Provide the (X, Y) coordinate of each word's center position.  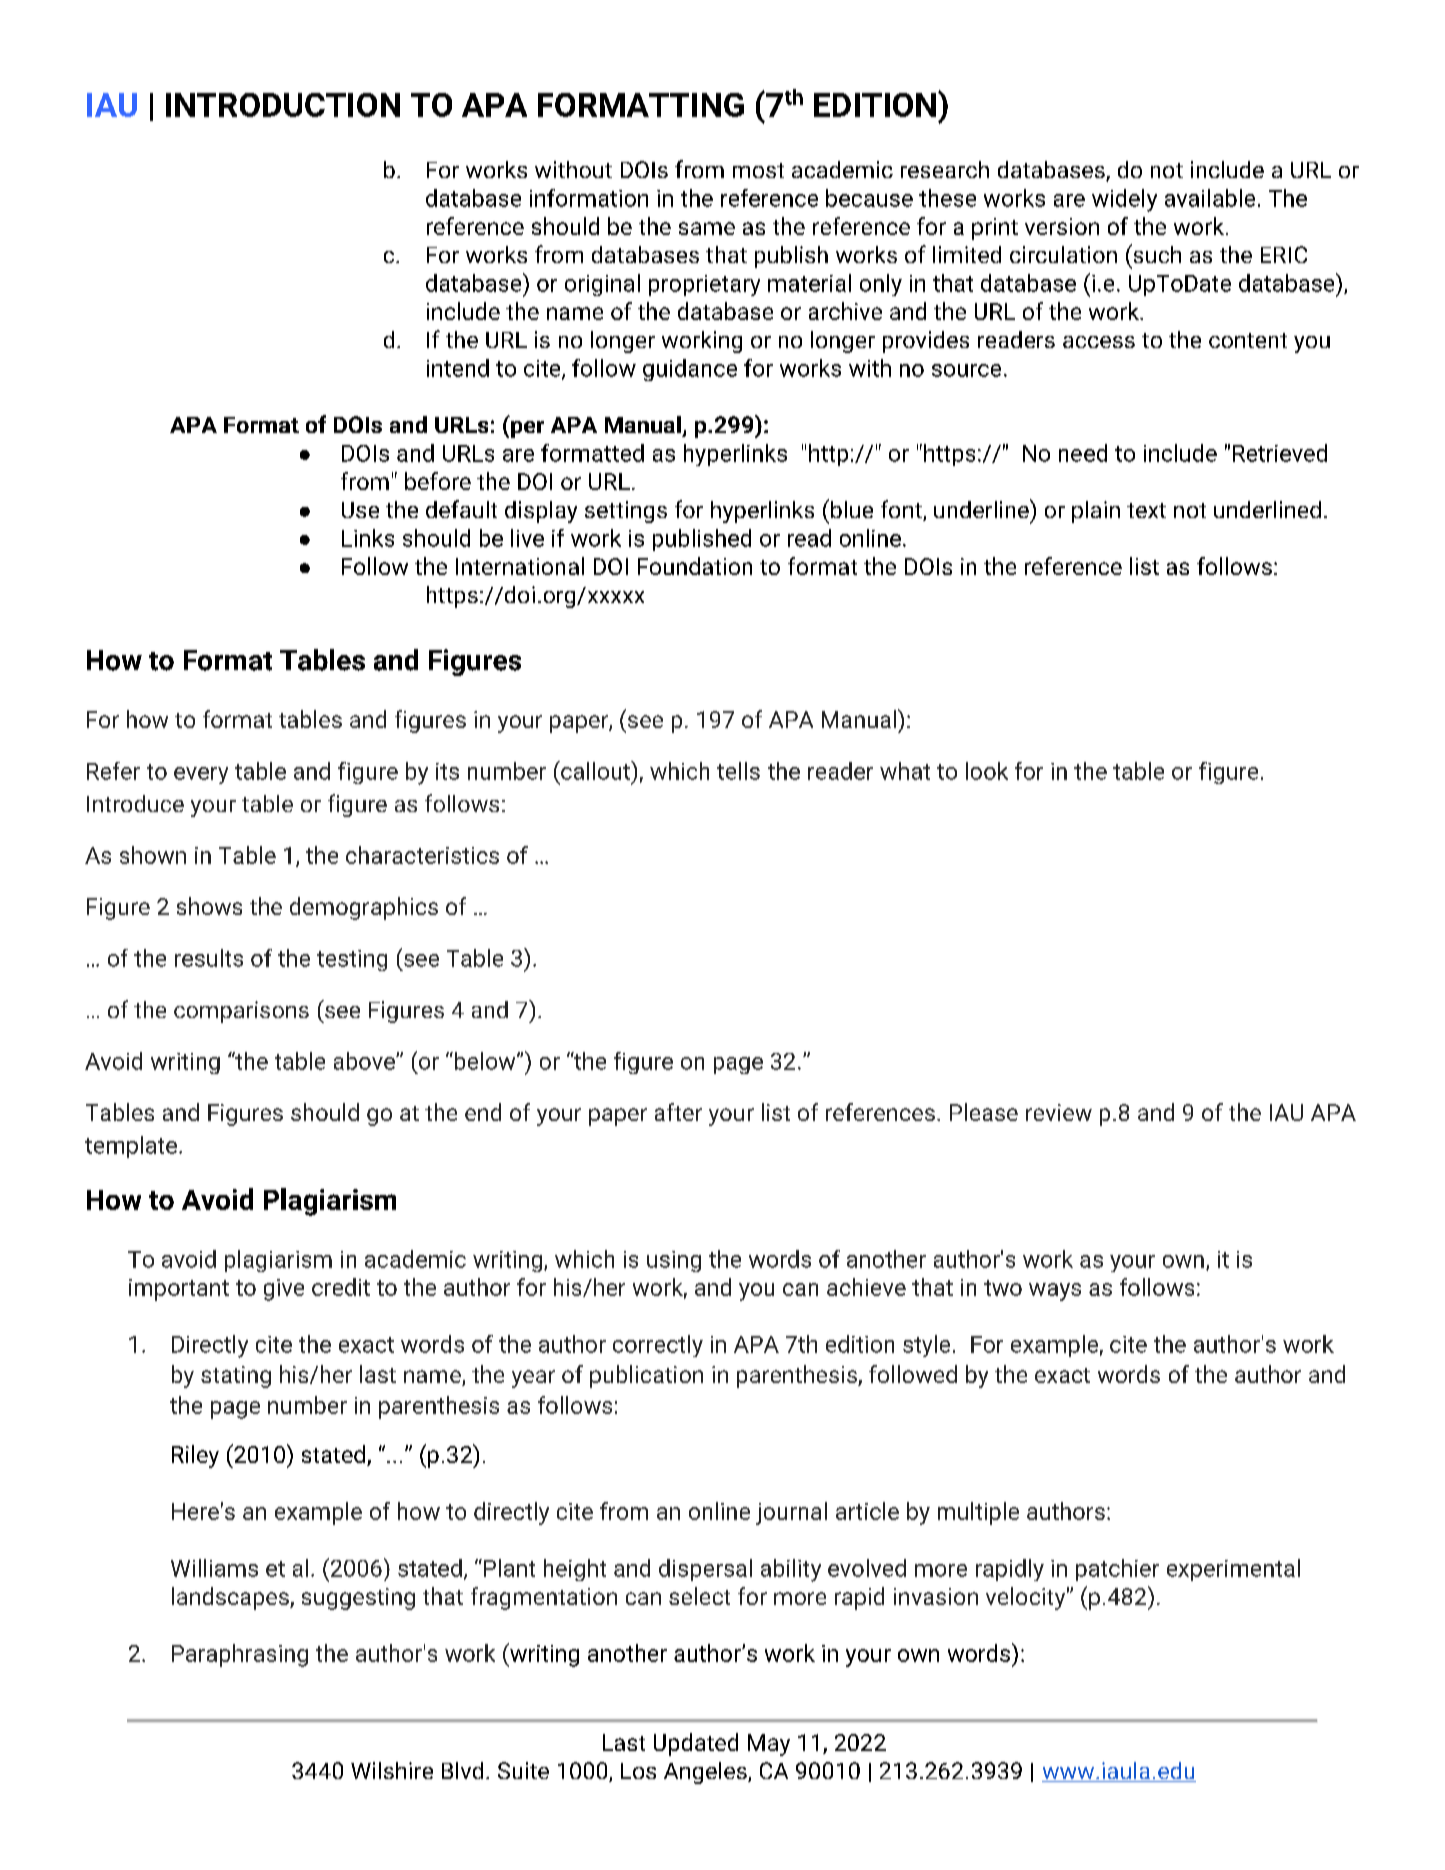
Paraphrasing (240, 1655)
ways (1055, 1292)
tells (738, 771)
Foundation (695, 566)
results (209, 958)
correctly (658, 1346)
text (1146, 510)
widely (1124, 200)
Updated (696, 1744)
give (284, 1290)
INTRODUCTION (283, 105)
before (438, 481)
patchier (1117, 1570)
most (758, 170)
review (1059, 1112)
